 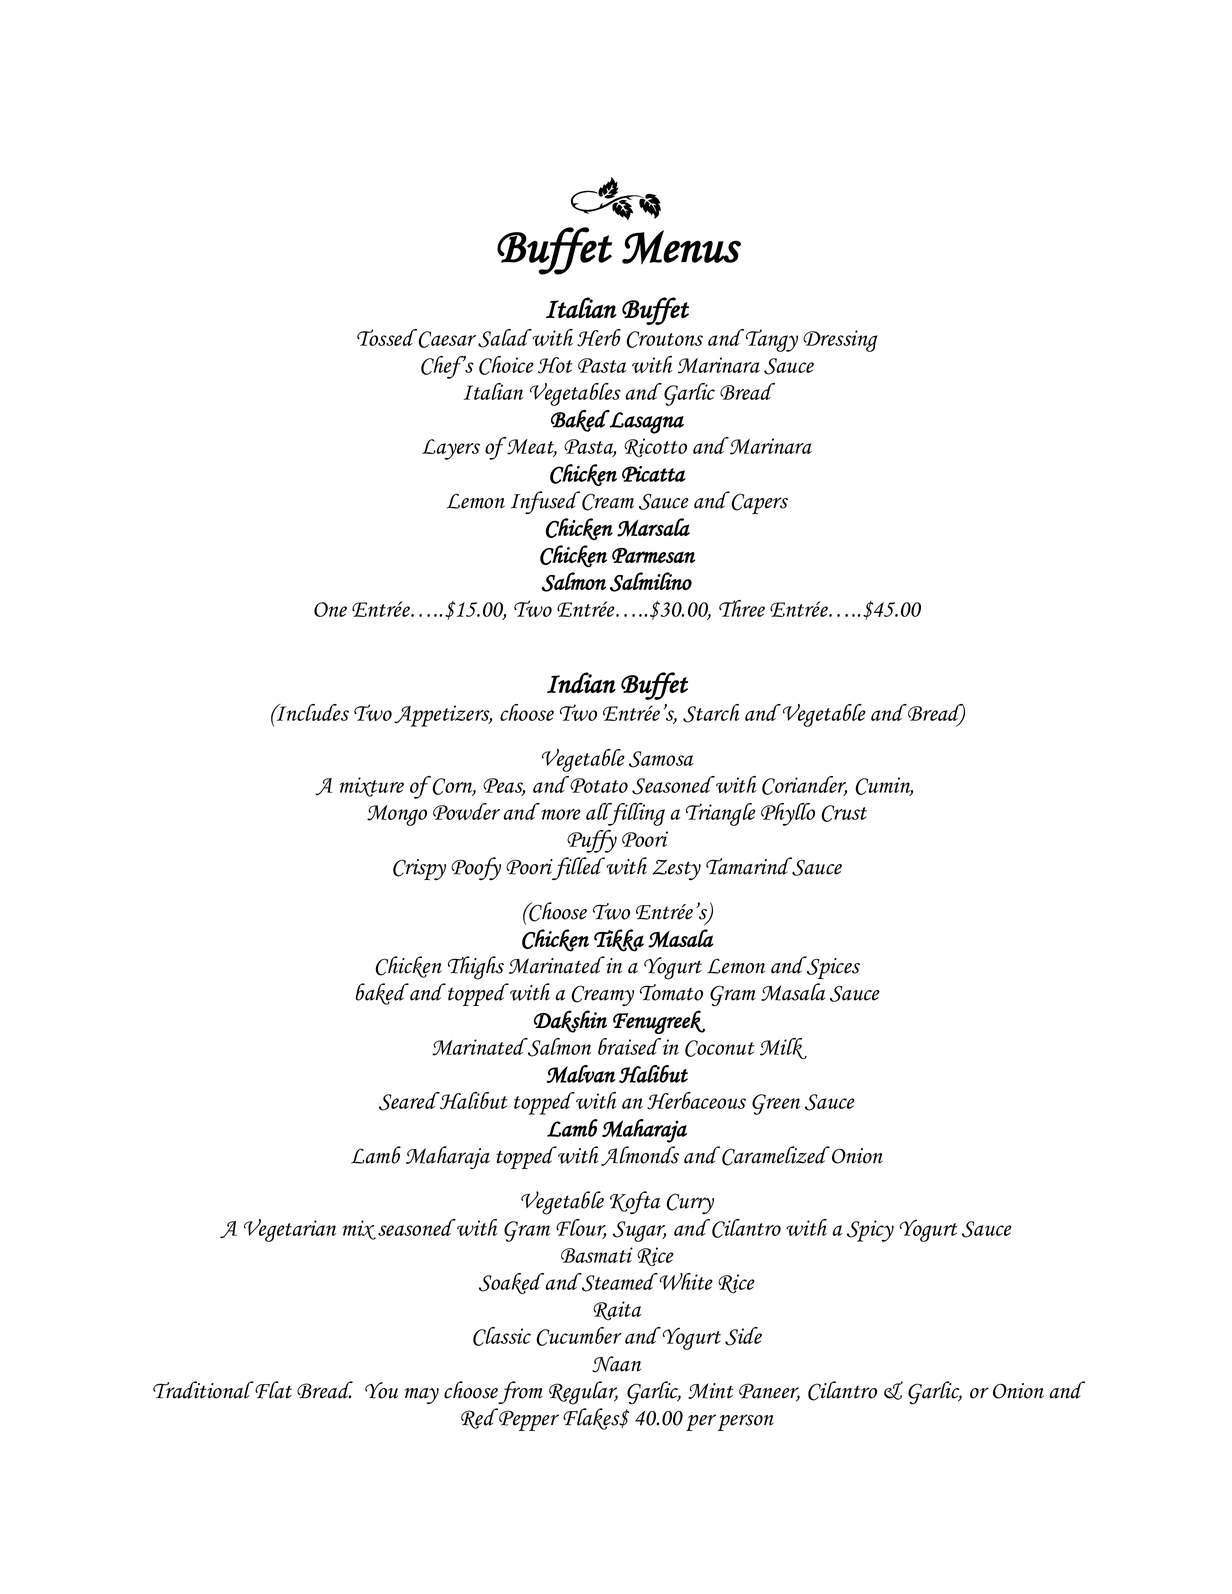 What do you see at coordinates (769, 1392) in the image?
I see `Paneer` at bounding box center [769, 1392].
